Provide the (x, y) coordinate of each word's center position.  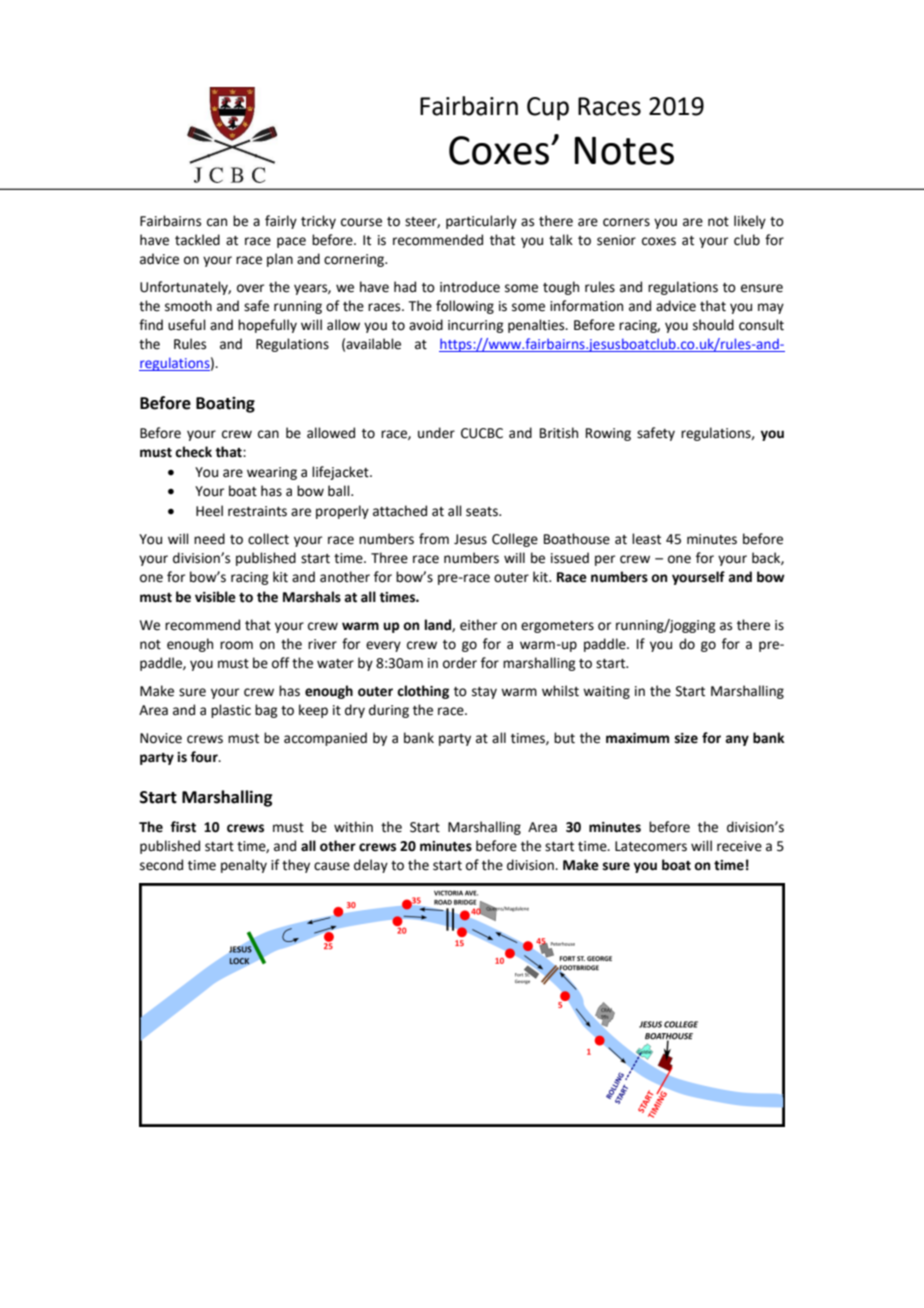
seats (483, 512)
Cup (548, 109)
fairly (281, 222)
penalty (244, 866)
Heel (209, 511)
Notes (624, 151)
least (646, 539)
